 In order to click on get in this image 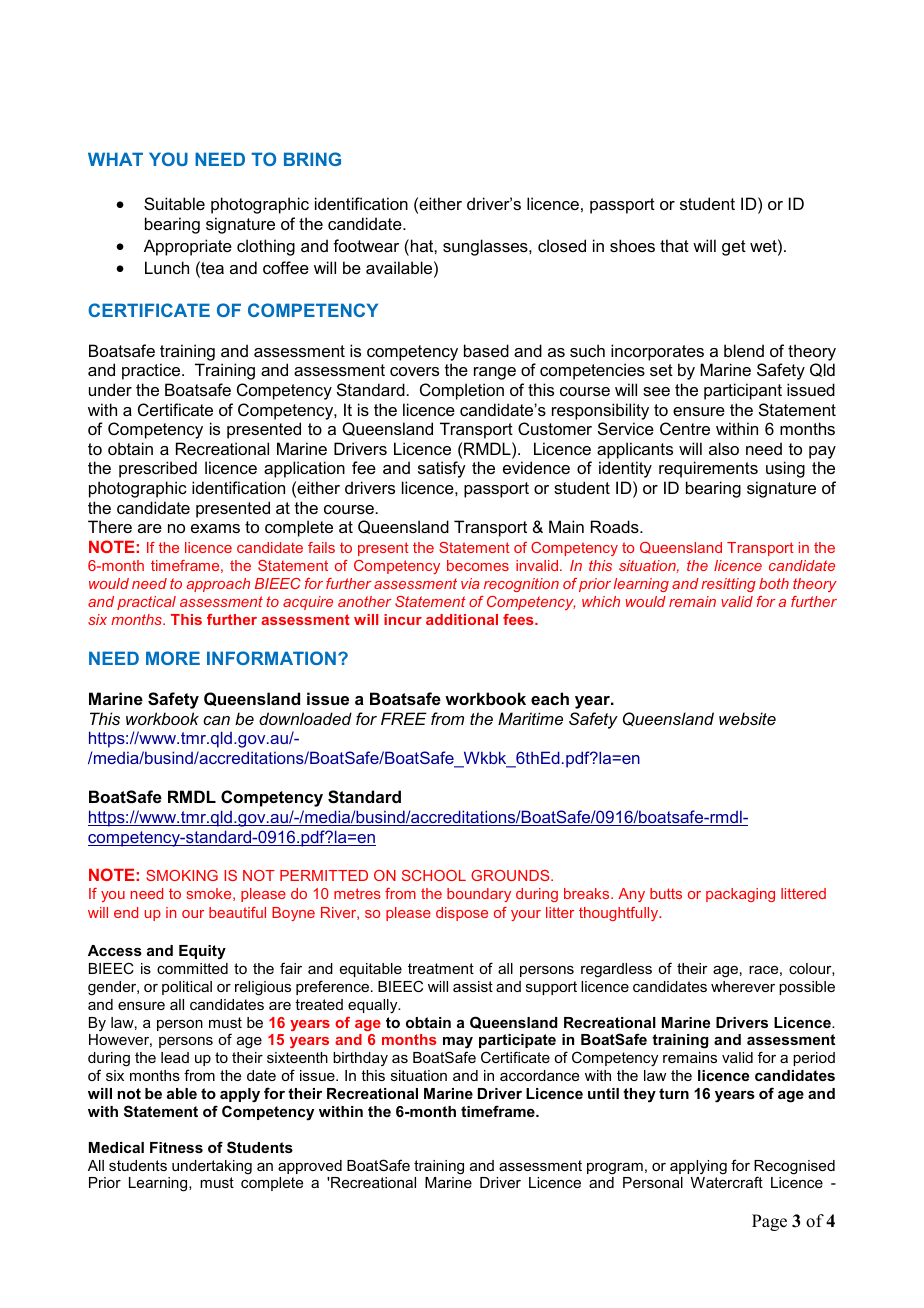, I will do `click(734, 248)`.
